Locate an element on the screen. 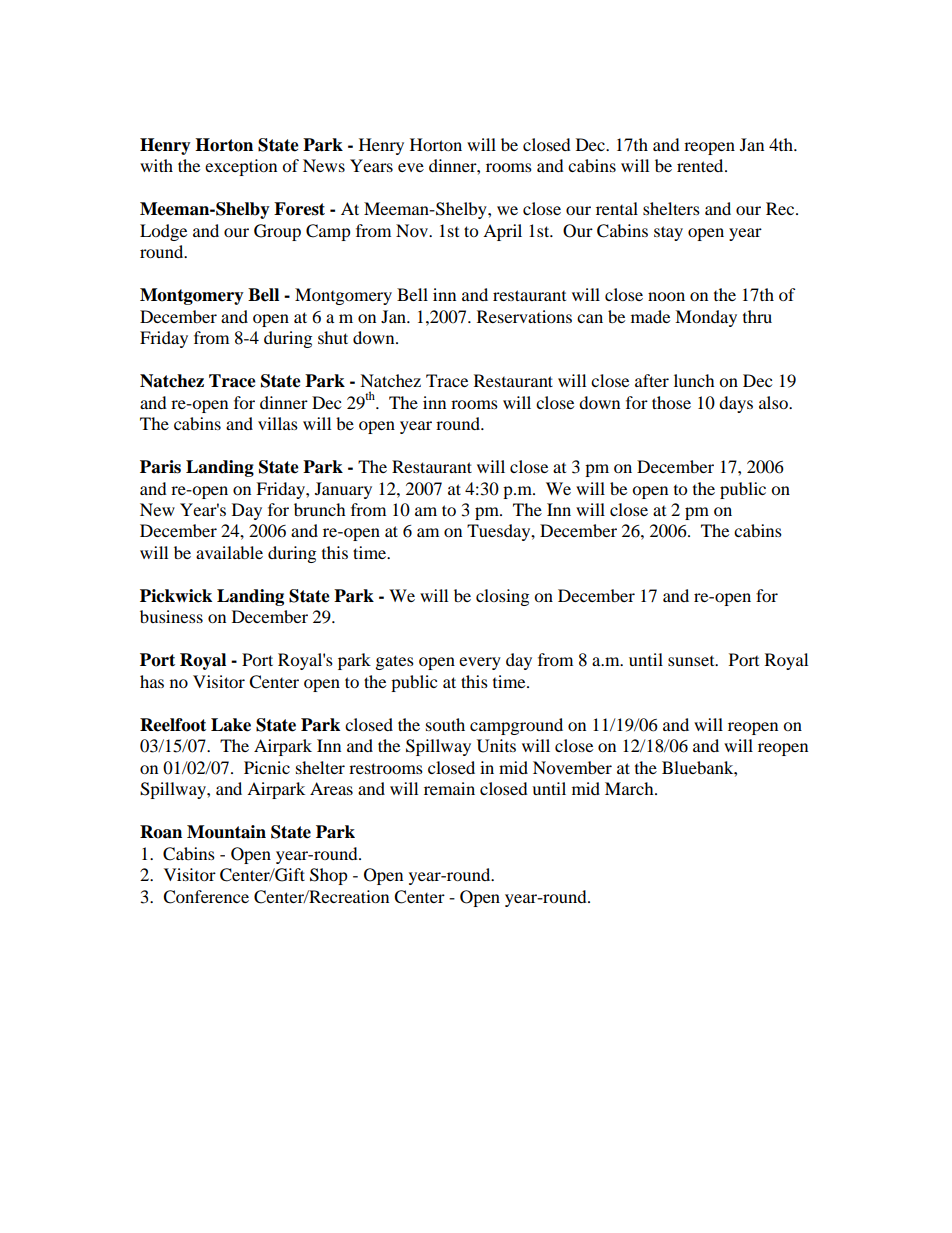  exception is located at coordinates (241, 167).
